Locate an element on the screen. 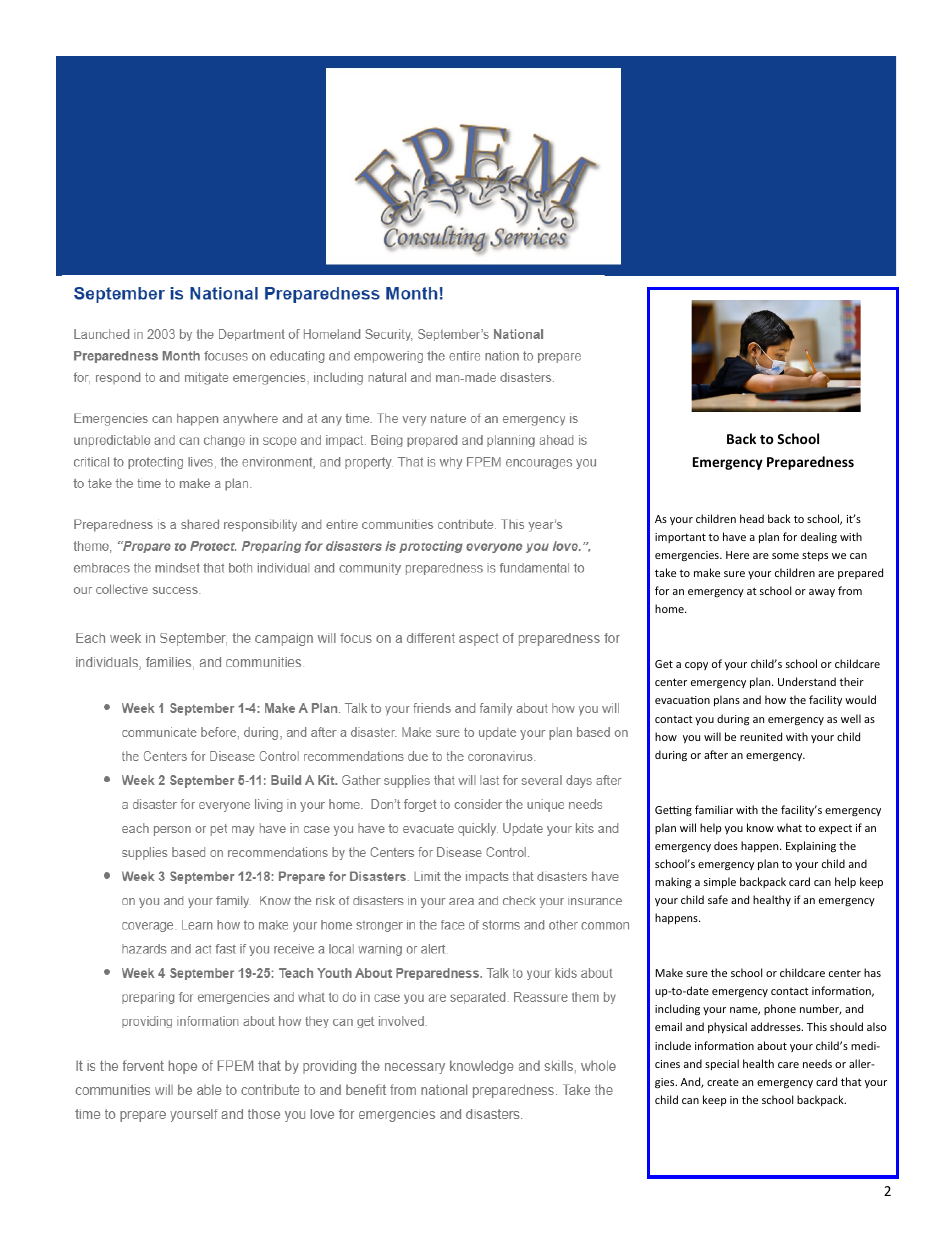  about is located at coordinates (772, 1045).
